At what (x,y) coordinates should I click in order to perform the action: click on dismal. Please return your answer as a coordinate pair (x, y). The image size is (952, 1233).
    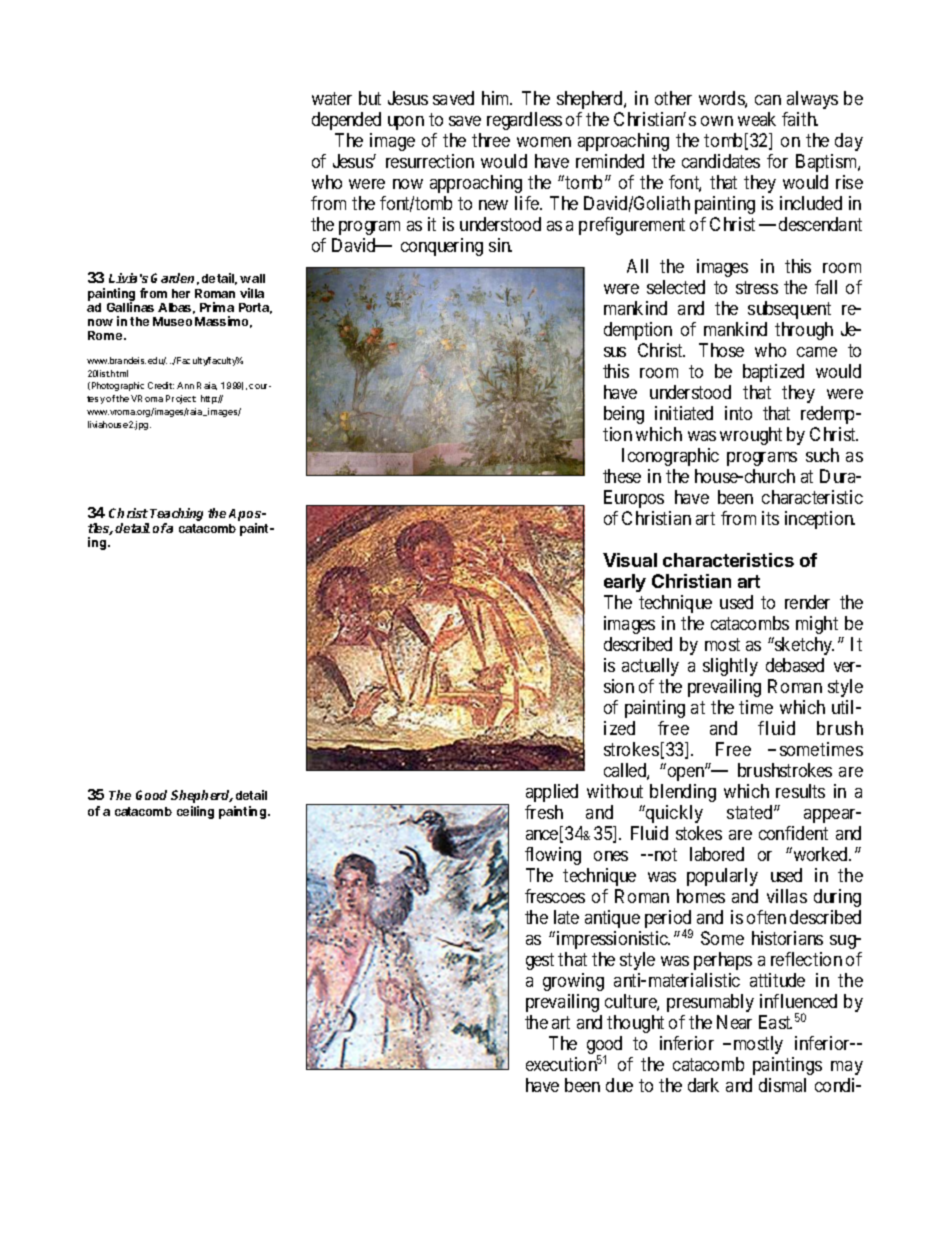
    Looking at the image, I should click on (782, 1085).
